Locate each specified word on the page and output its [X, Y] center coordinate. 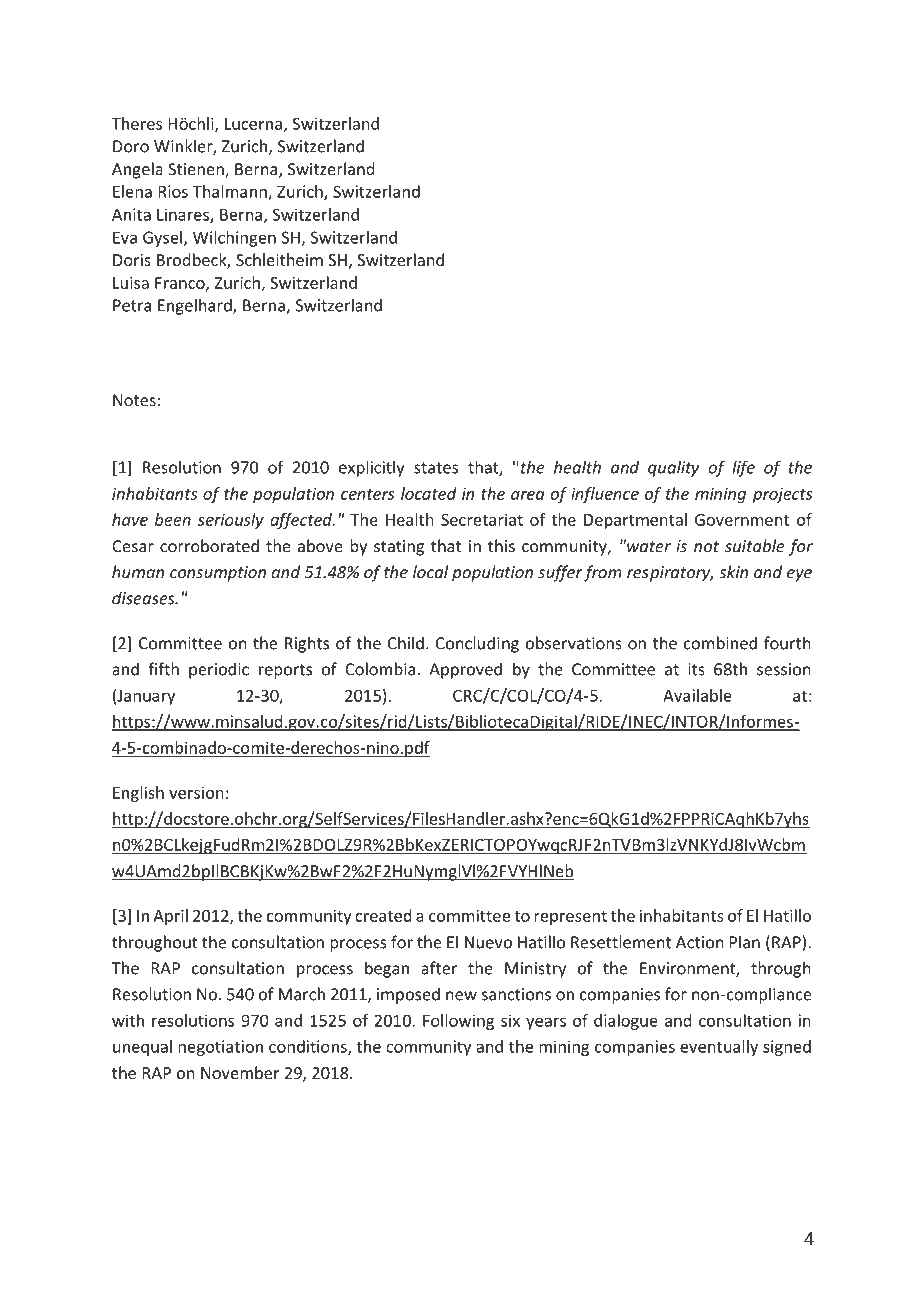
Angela [137, 170]
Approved [465, 670]
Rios [173, 191]
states [436, 468]
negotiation [220, 1048]
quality [673, 468]
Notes [134, 400]
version [196, 792]
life [743, 468]
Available [697, 695]
